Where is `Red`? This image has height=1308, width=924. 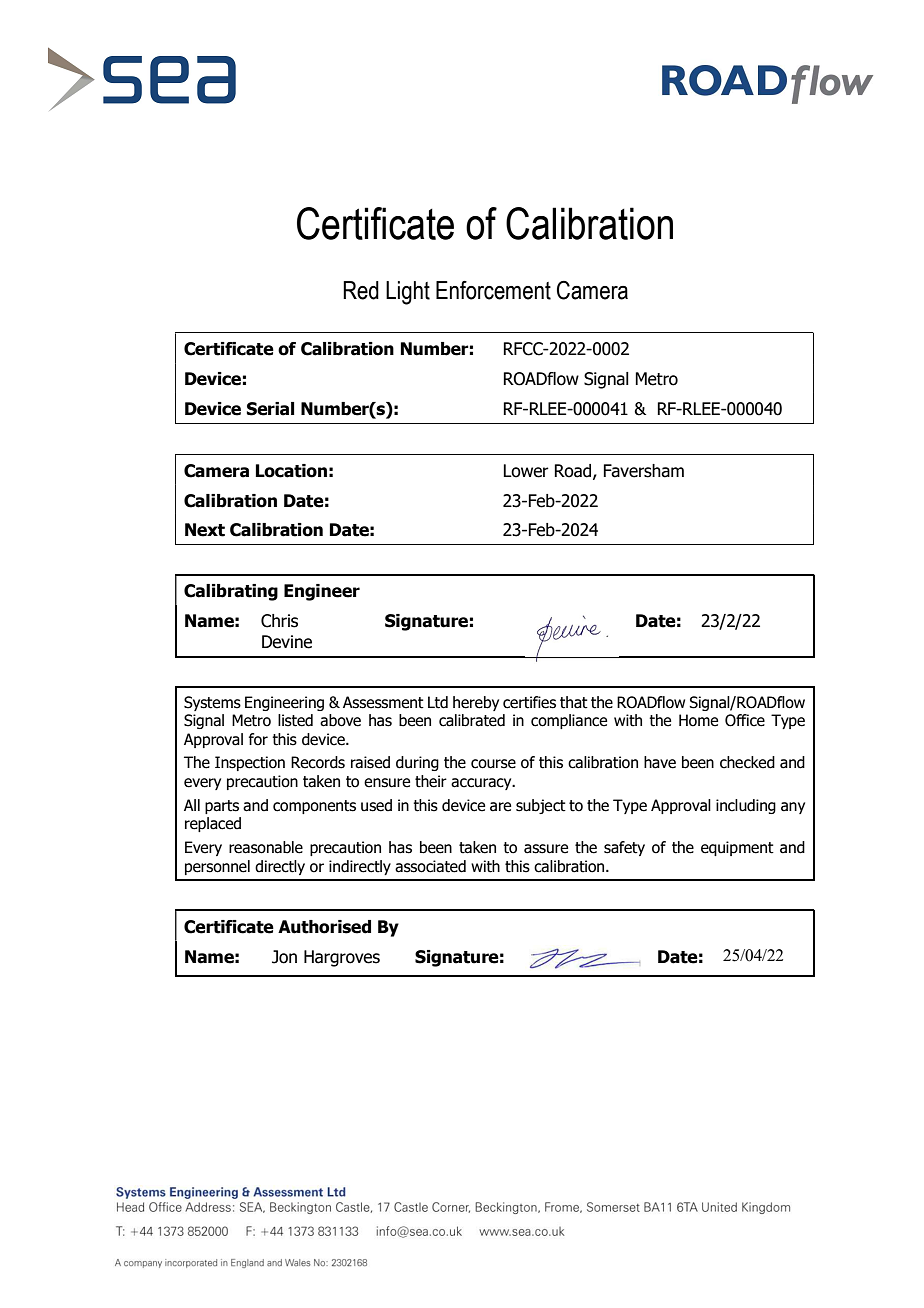 Red is located at coordinates (361, 290).
